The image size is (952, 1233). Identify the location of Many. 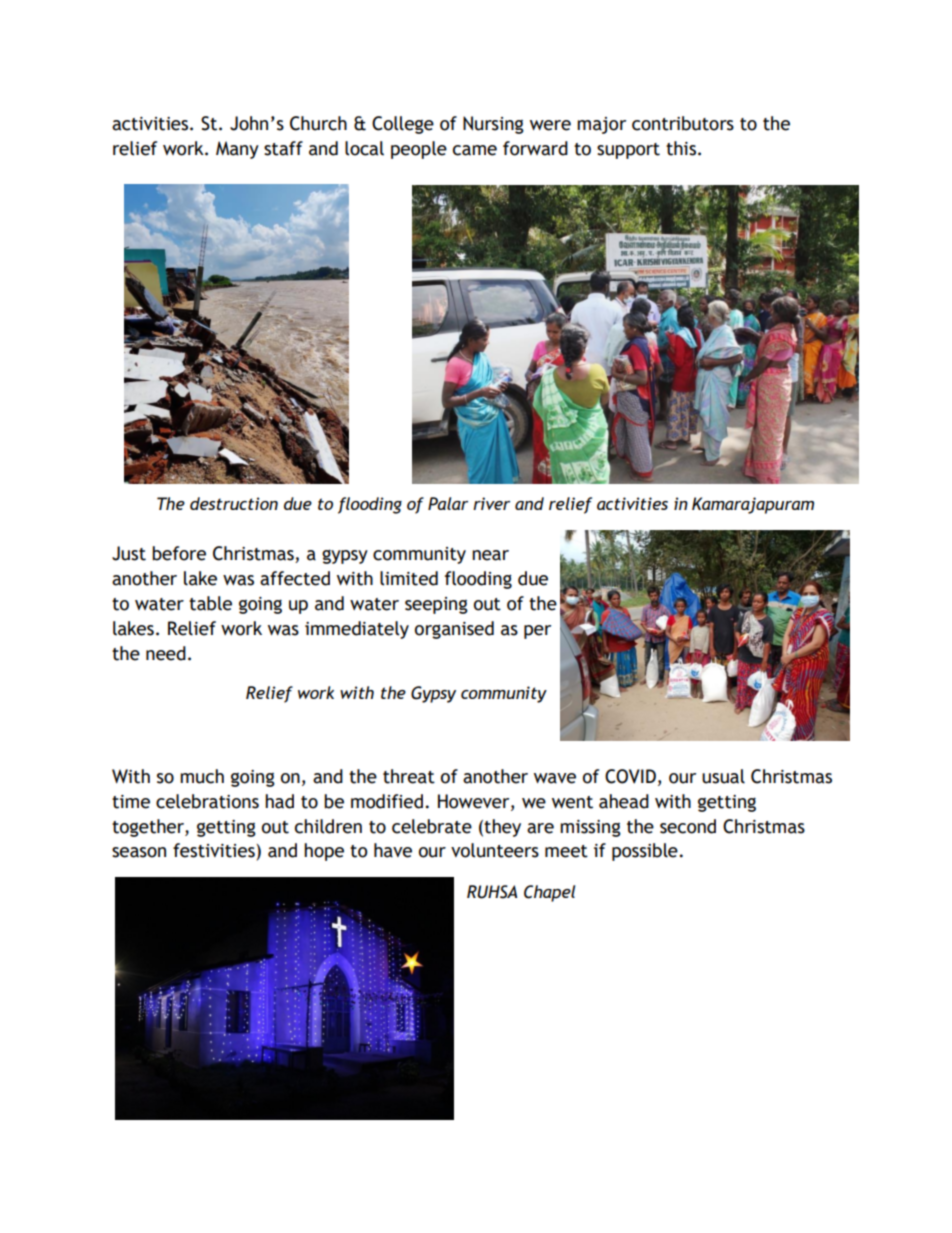
(237, 150).
